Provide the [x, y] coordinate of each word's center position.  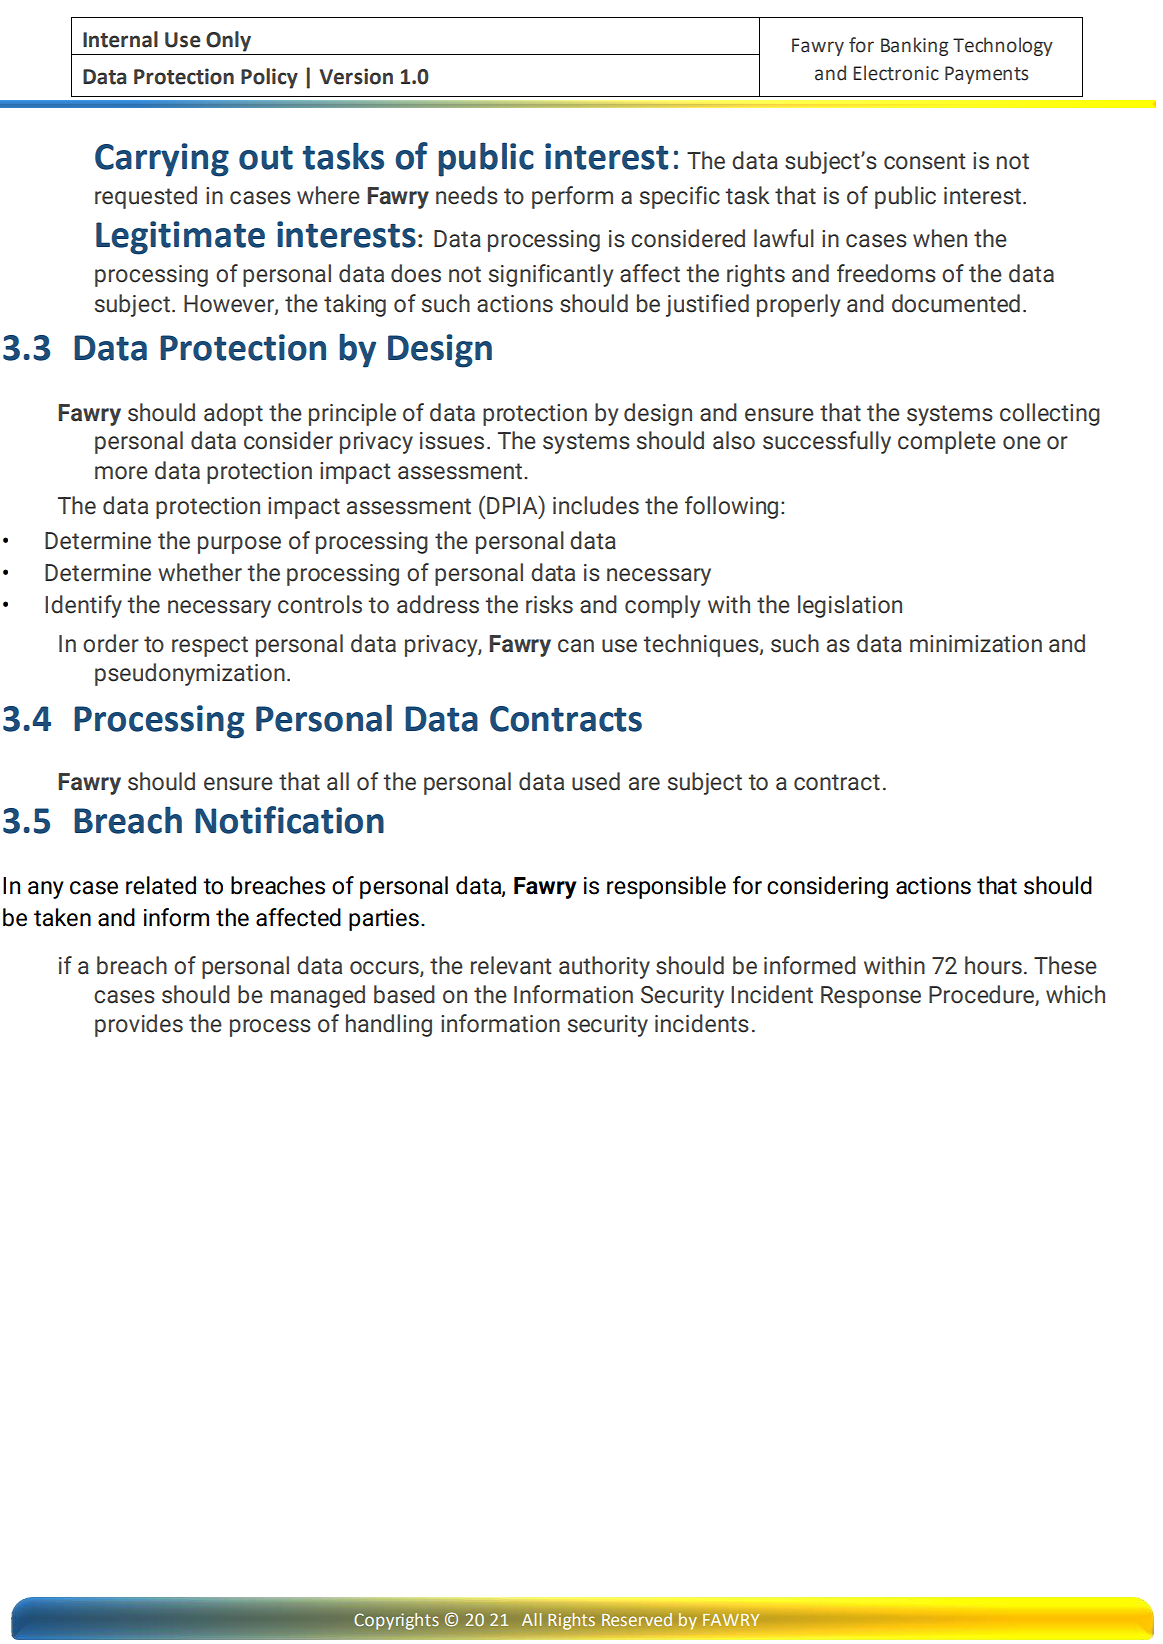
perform [572, 197]
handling [389, 1025]
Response [871, 997]
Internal [120, 39]
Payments [986, 75]
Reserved [637, 1619]
